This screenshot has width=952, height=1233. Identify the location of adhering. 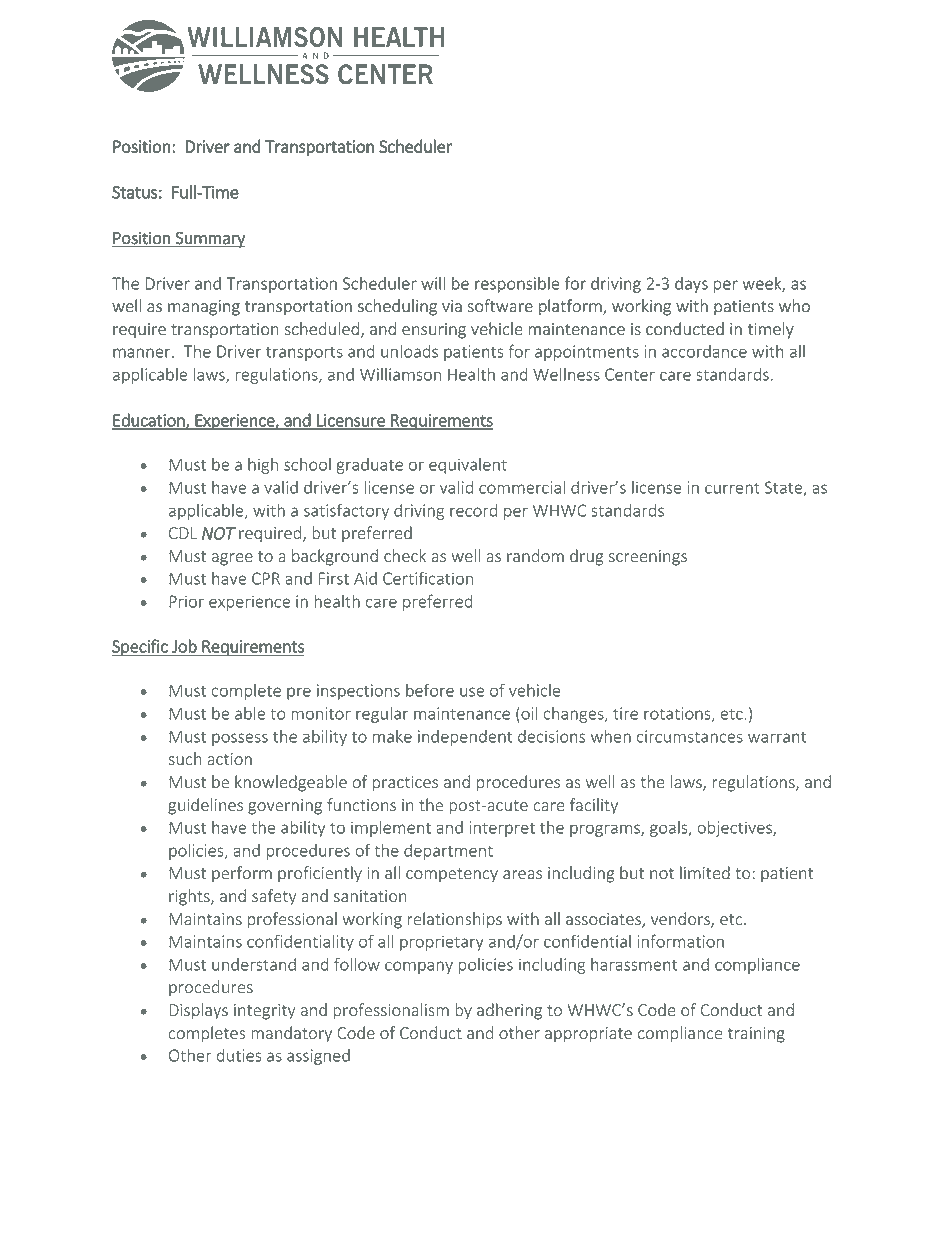
(509, 1011).
